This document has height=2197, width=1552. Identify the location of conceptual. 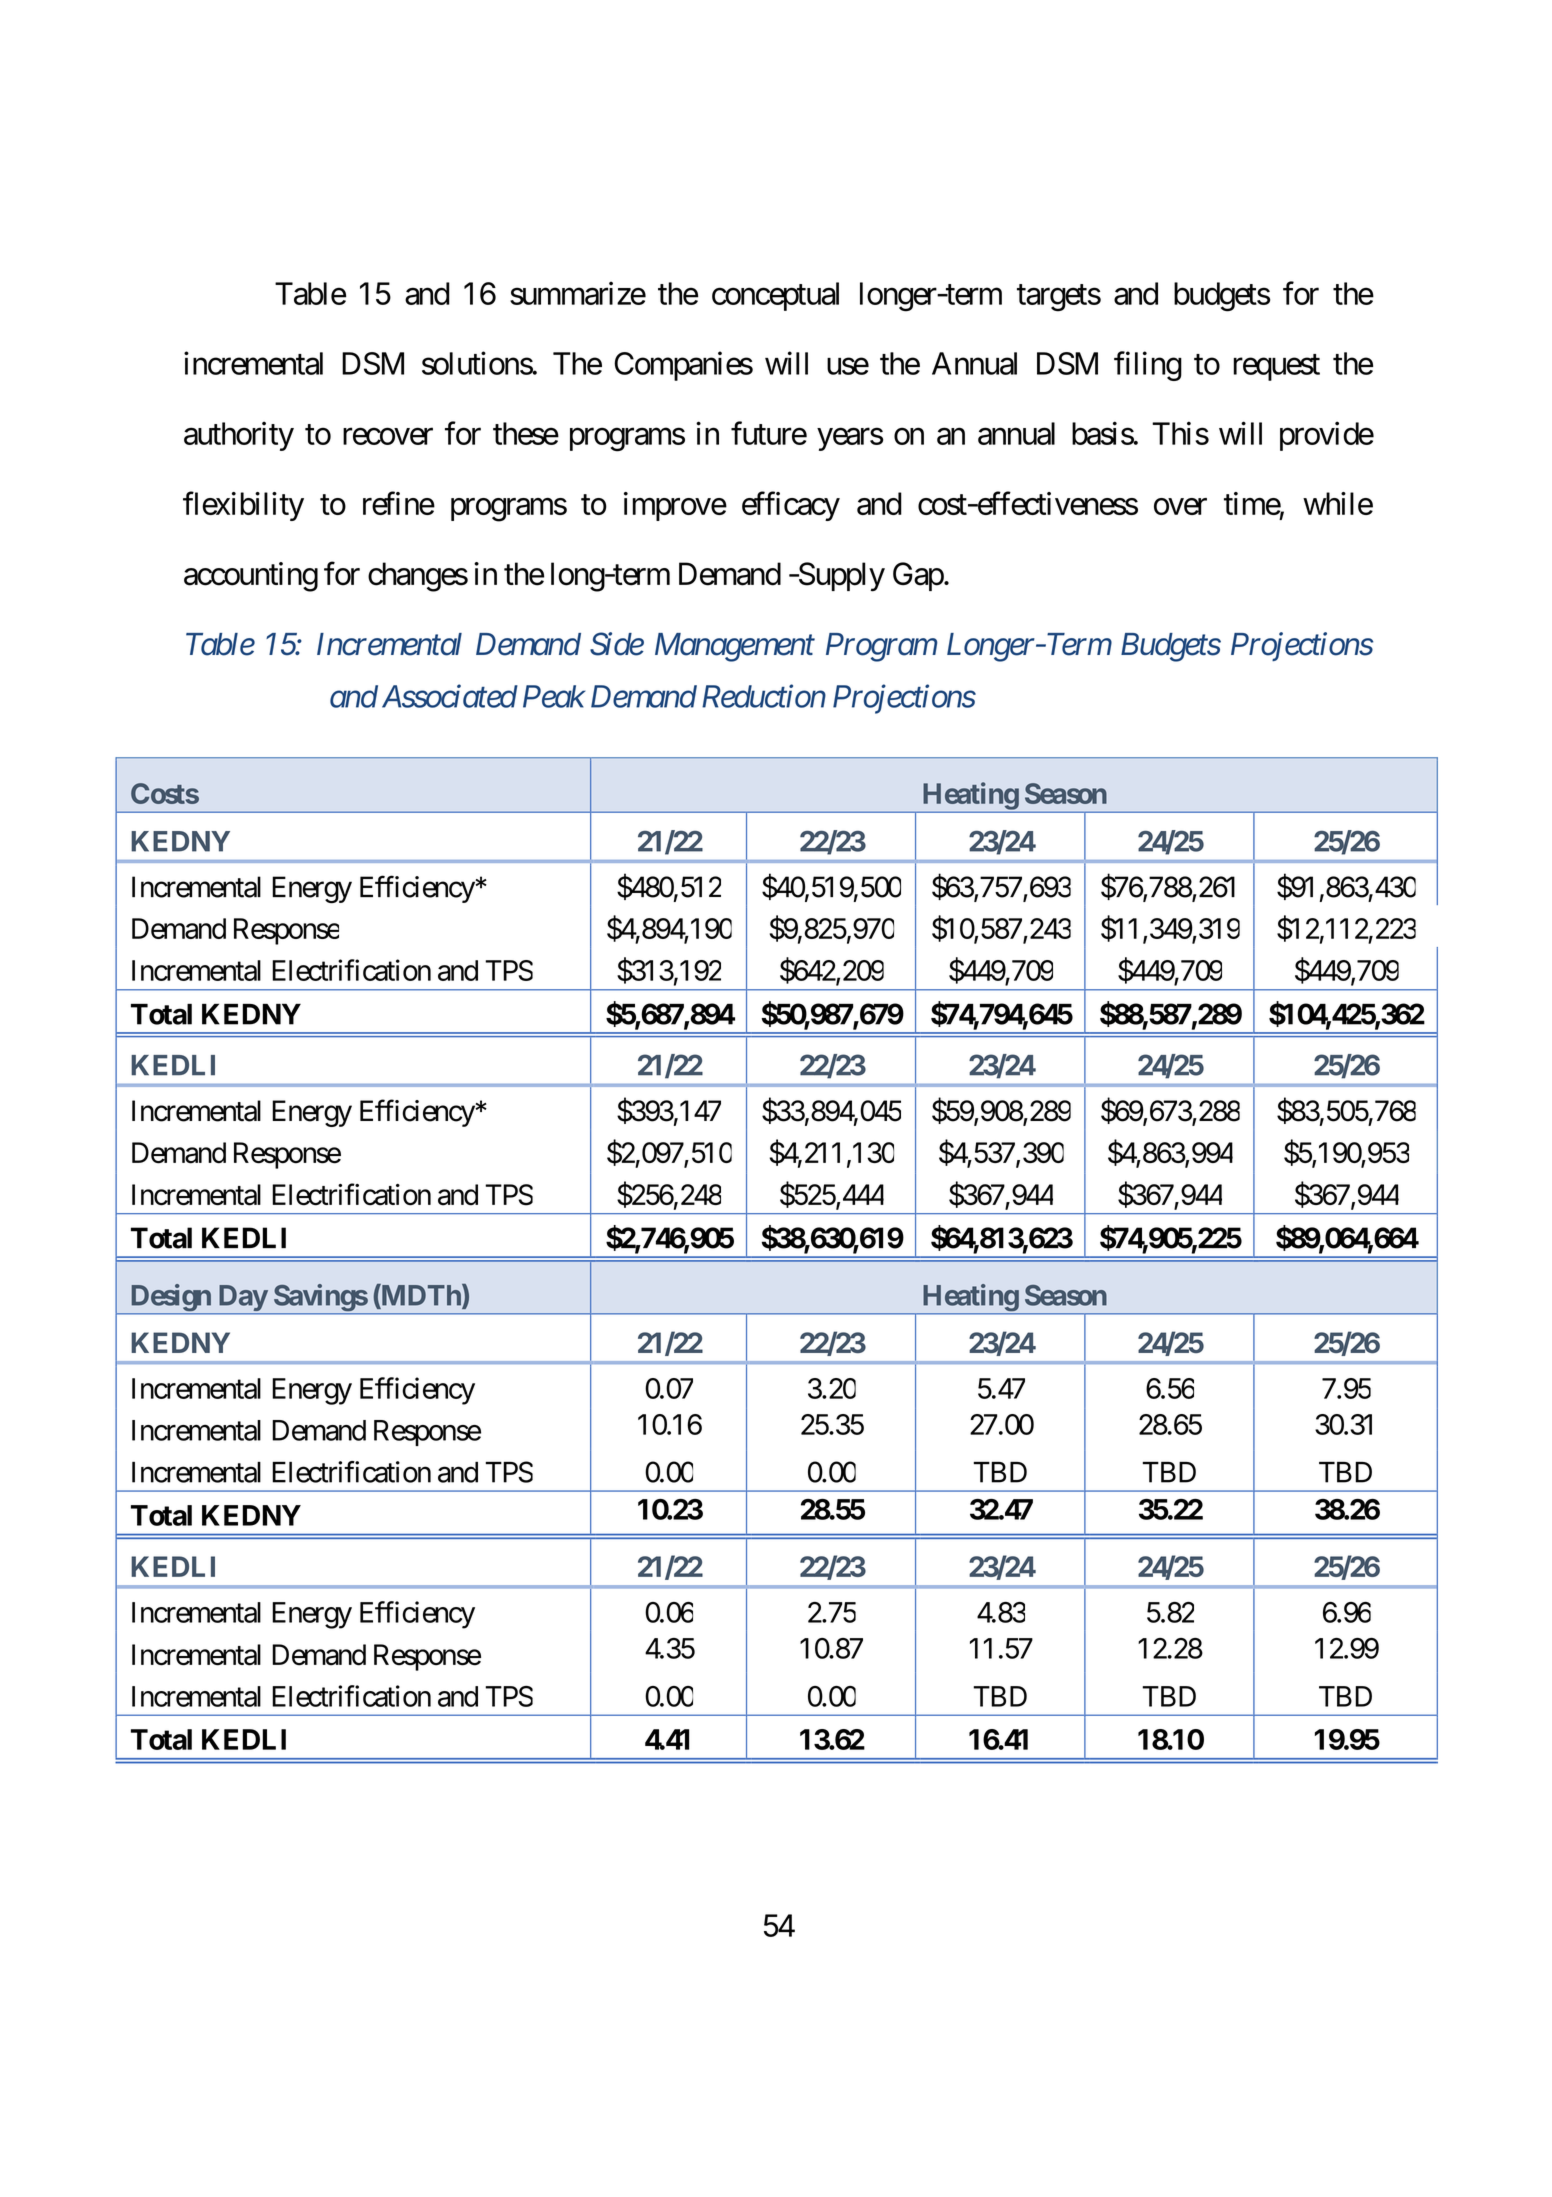
(775, 296).
